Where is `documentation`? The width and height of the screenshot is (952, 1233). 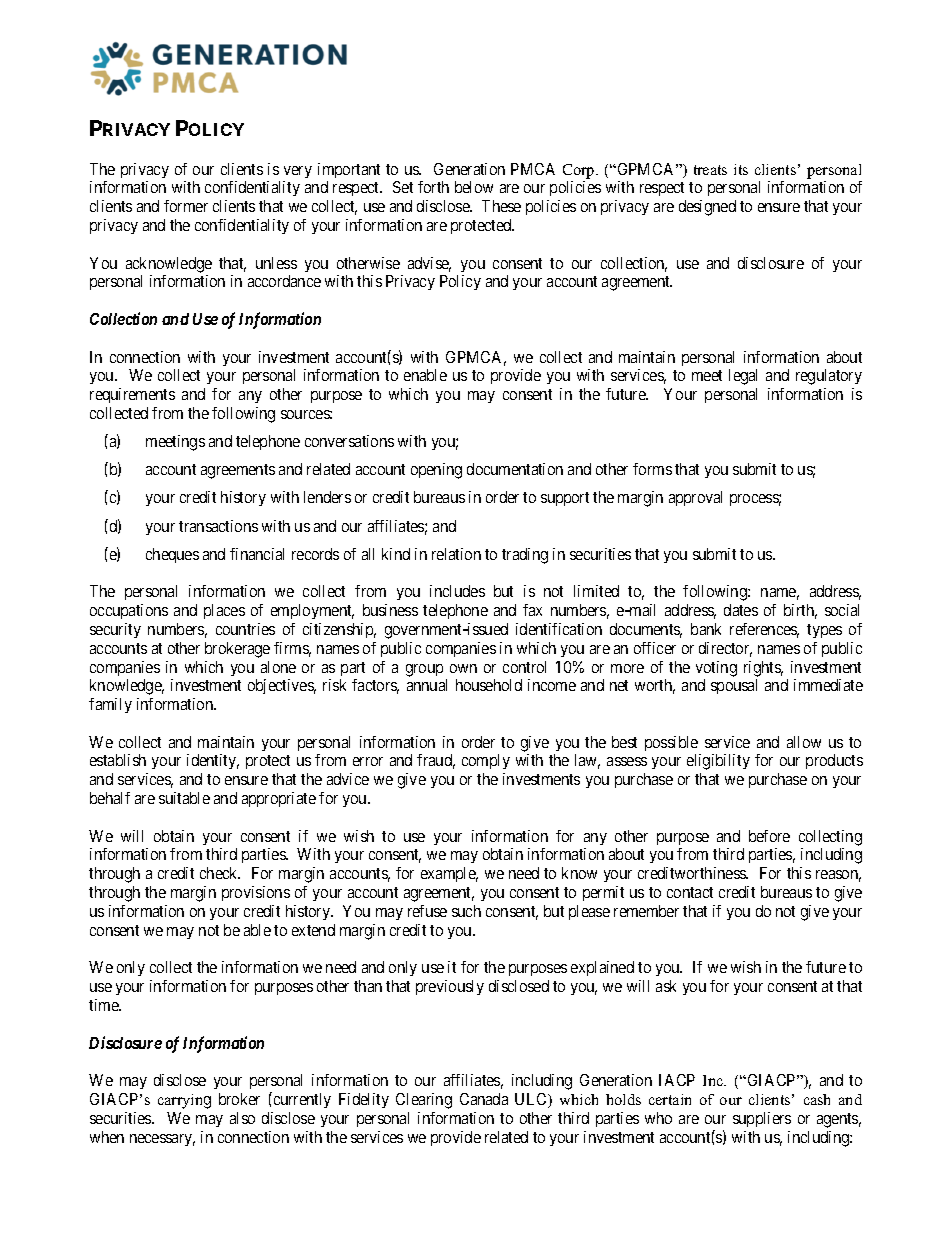
documentation is located at coordinates (515, 469).
